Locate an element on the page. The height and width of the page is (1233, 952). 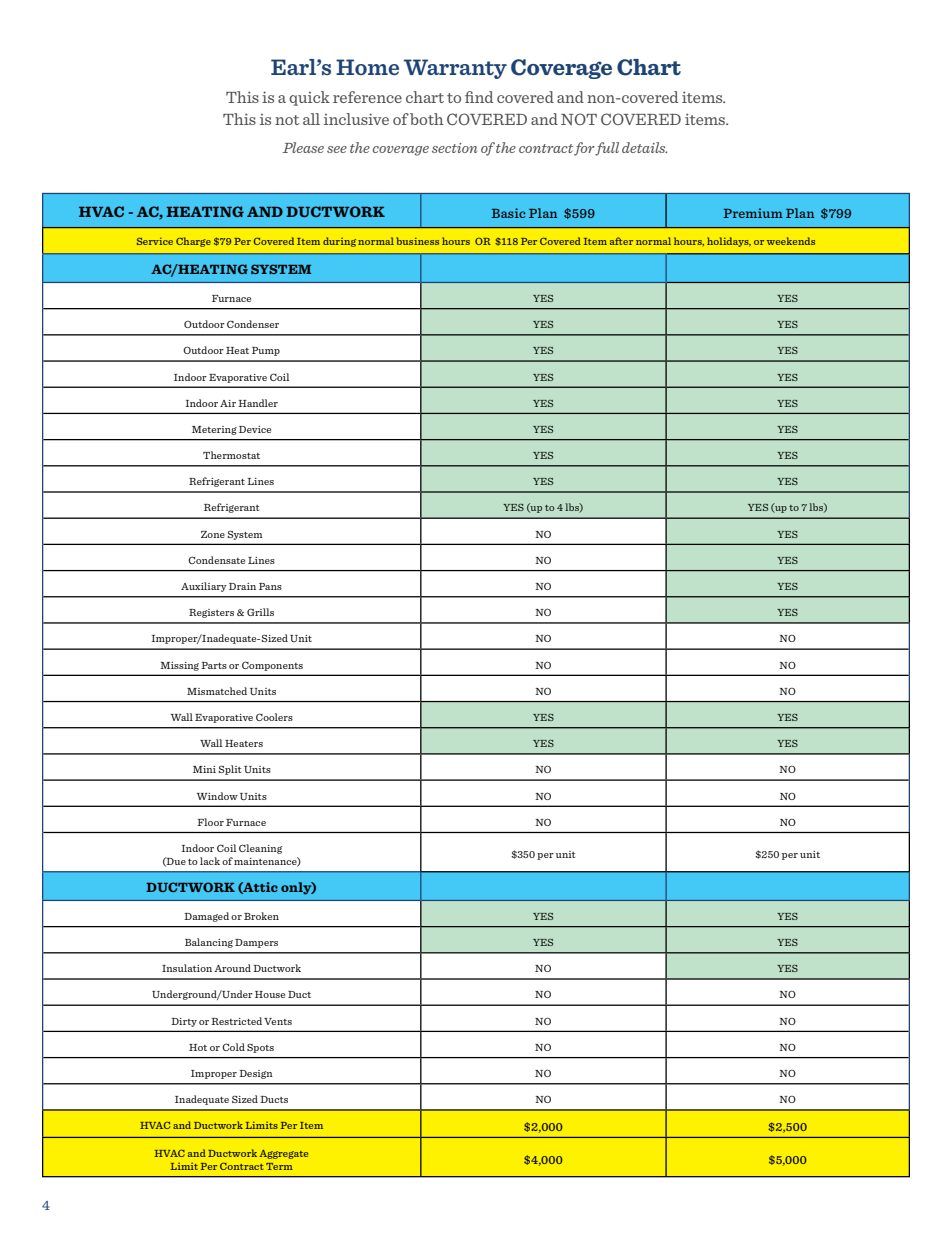
Pans is located at coordinates (270, 586).
